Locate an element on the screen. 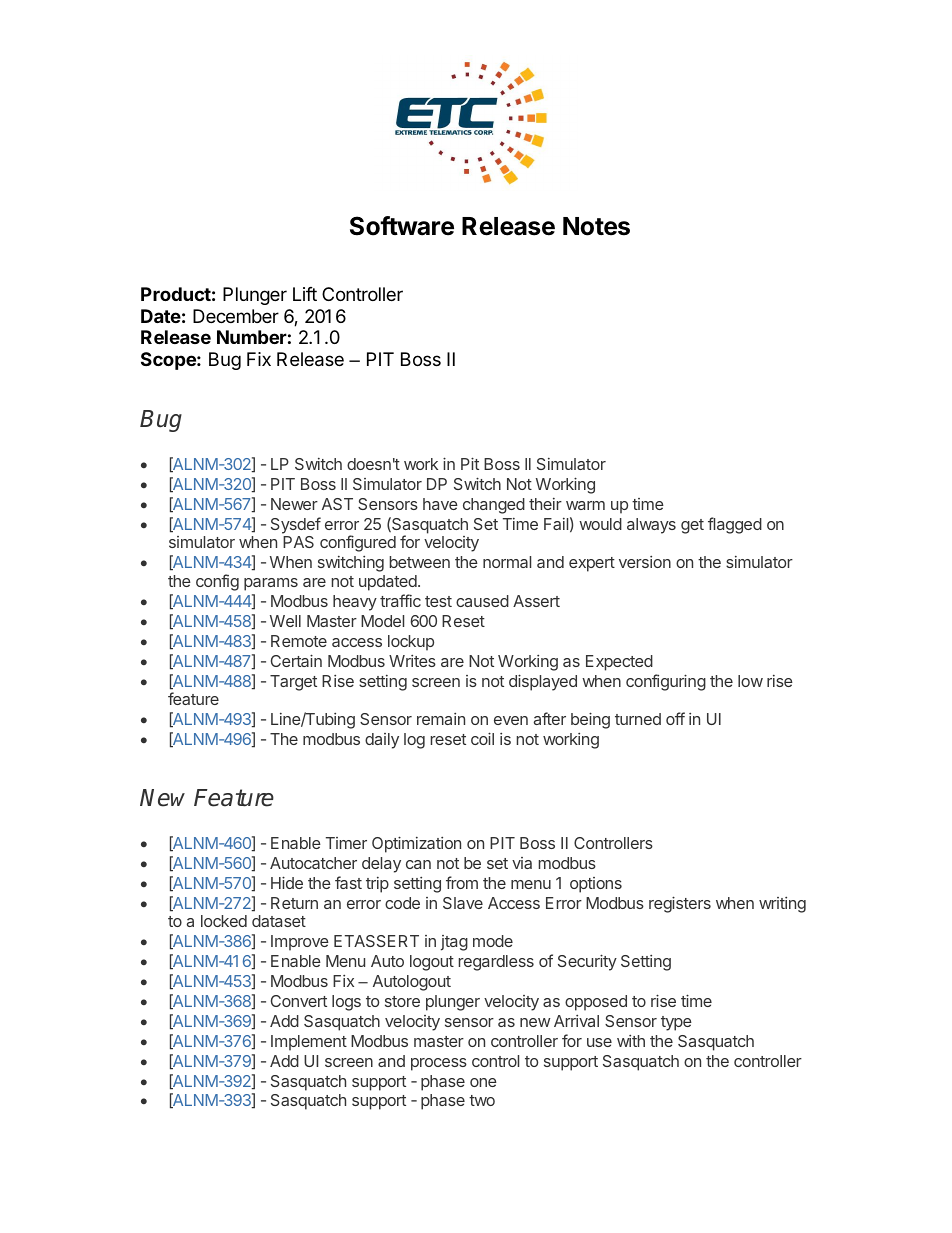  Software is located at coordinates (402, 226).
